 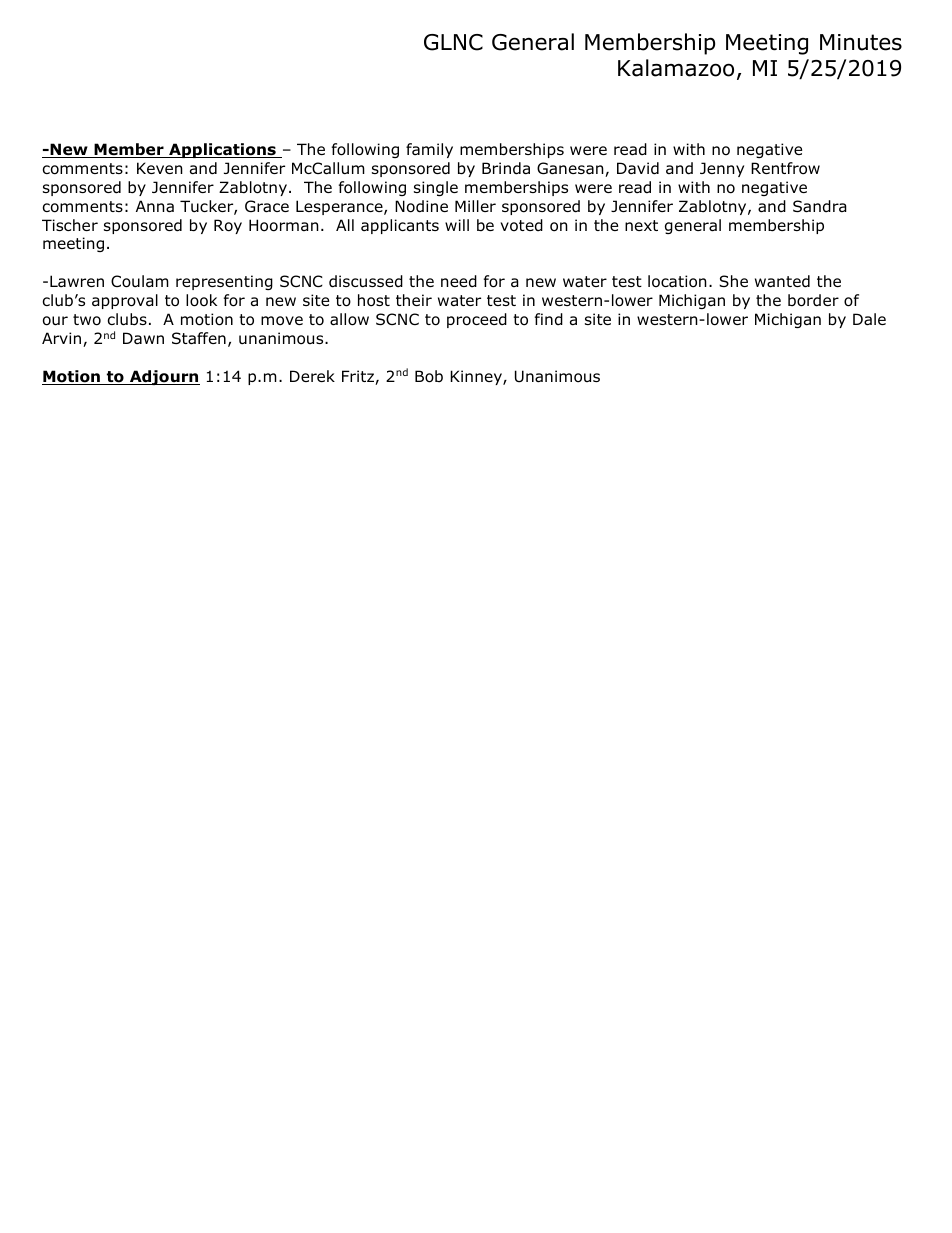 I want to click on Derek, so click(x=312, y=376).
